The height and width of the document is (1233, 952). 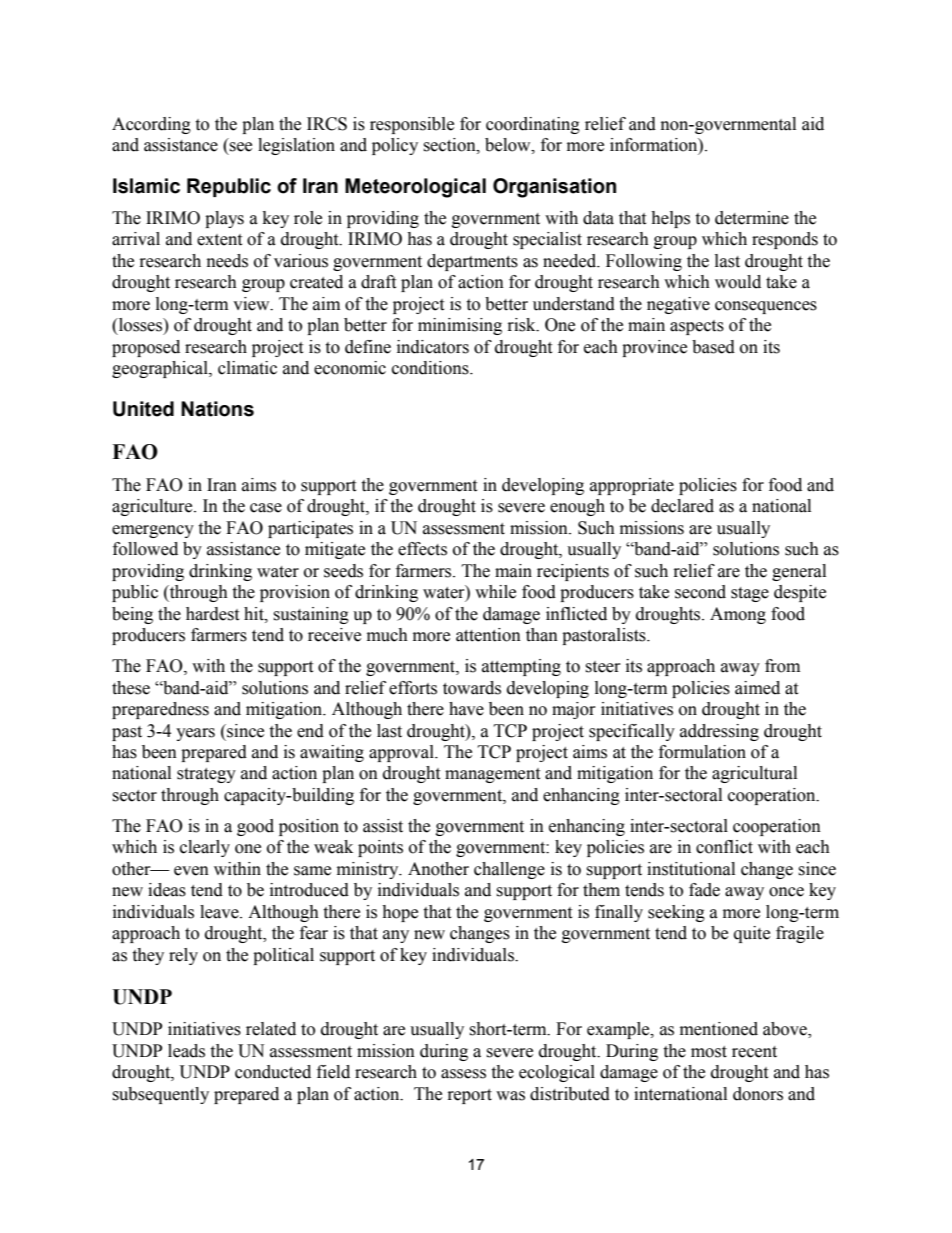 I want to click on leads, so click(x=186, y=1051).
